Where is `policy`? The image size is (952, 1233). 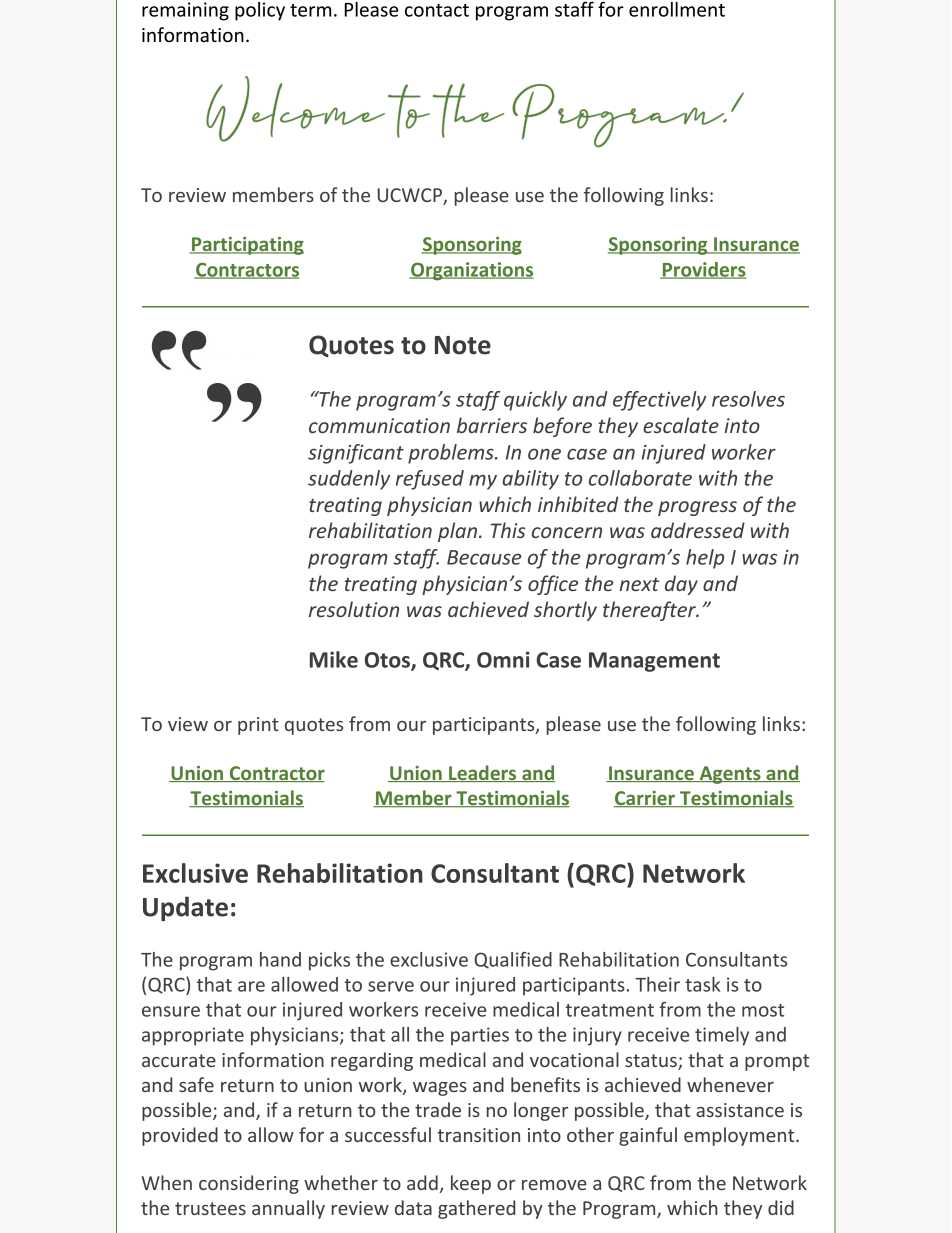 policy is located at coordinates (260, 11).
